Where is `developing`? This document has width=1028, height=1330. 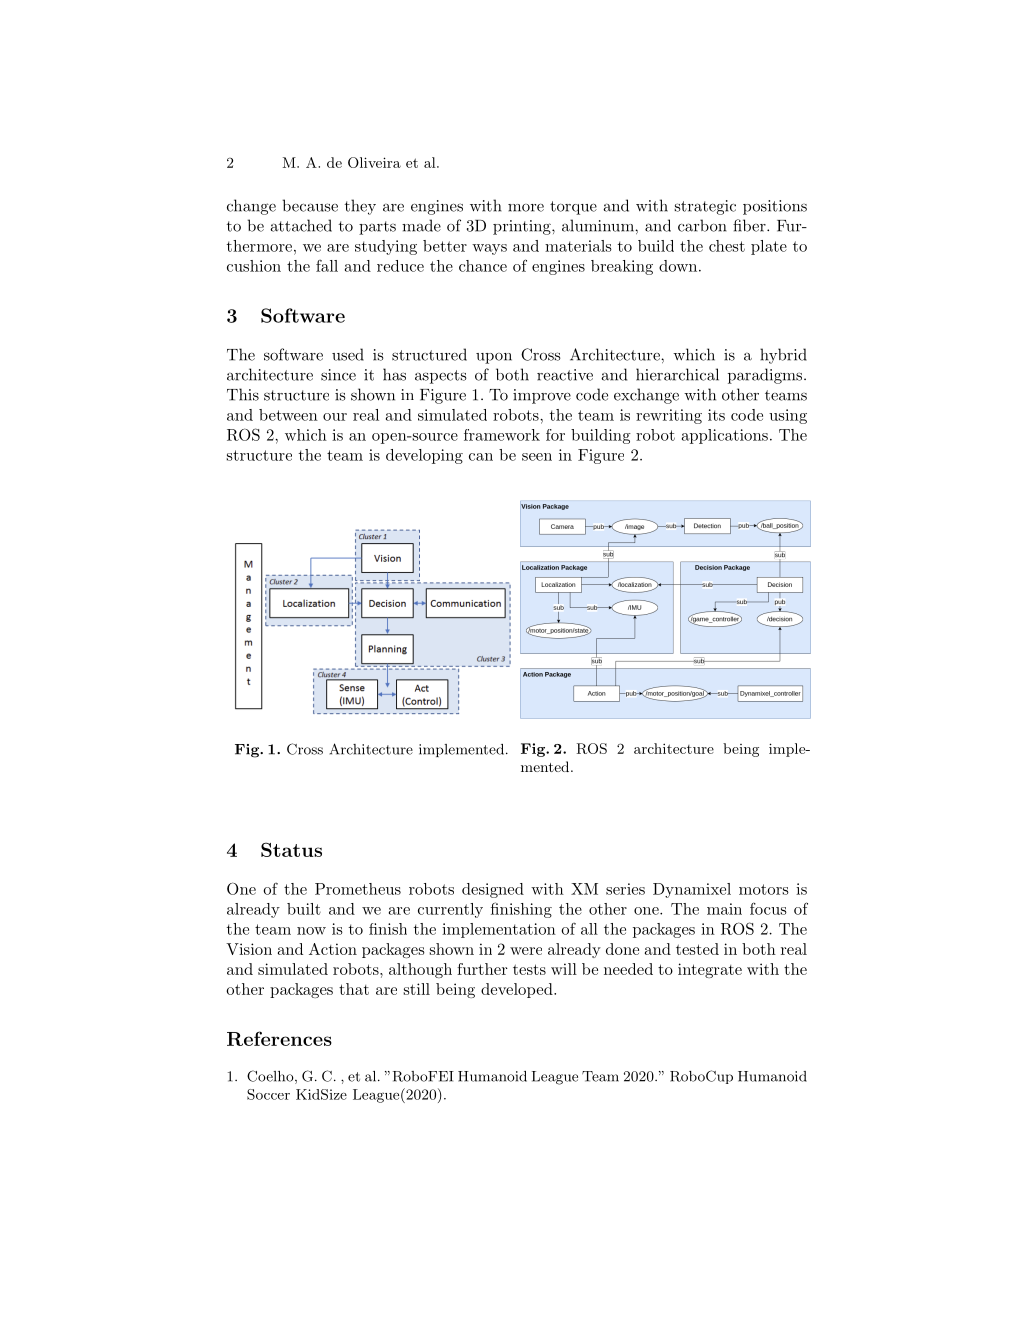 developing is located at coordinates (424, 456).
